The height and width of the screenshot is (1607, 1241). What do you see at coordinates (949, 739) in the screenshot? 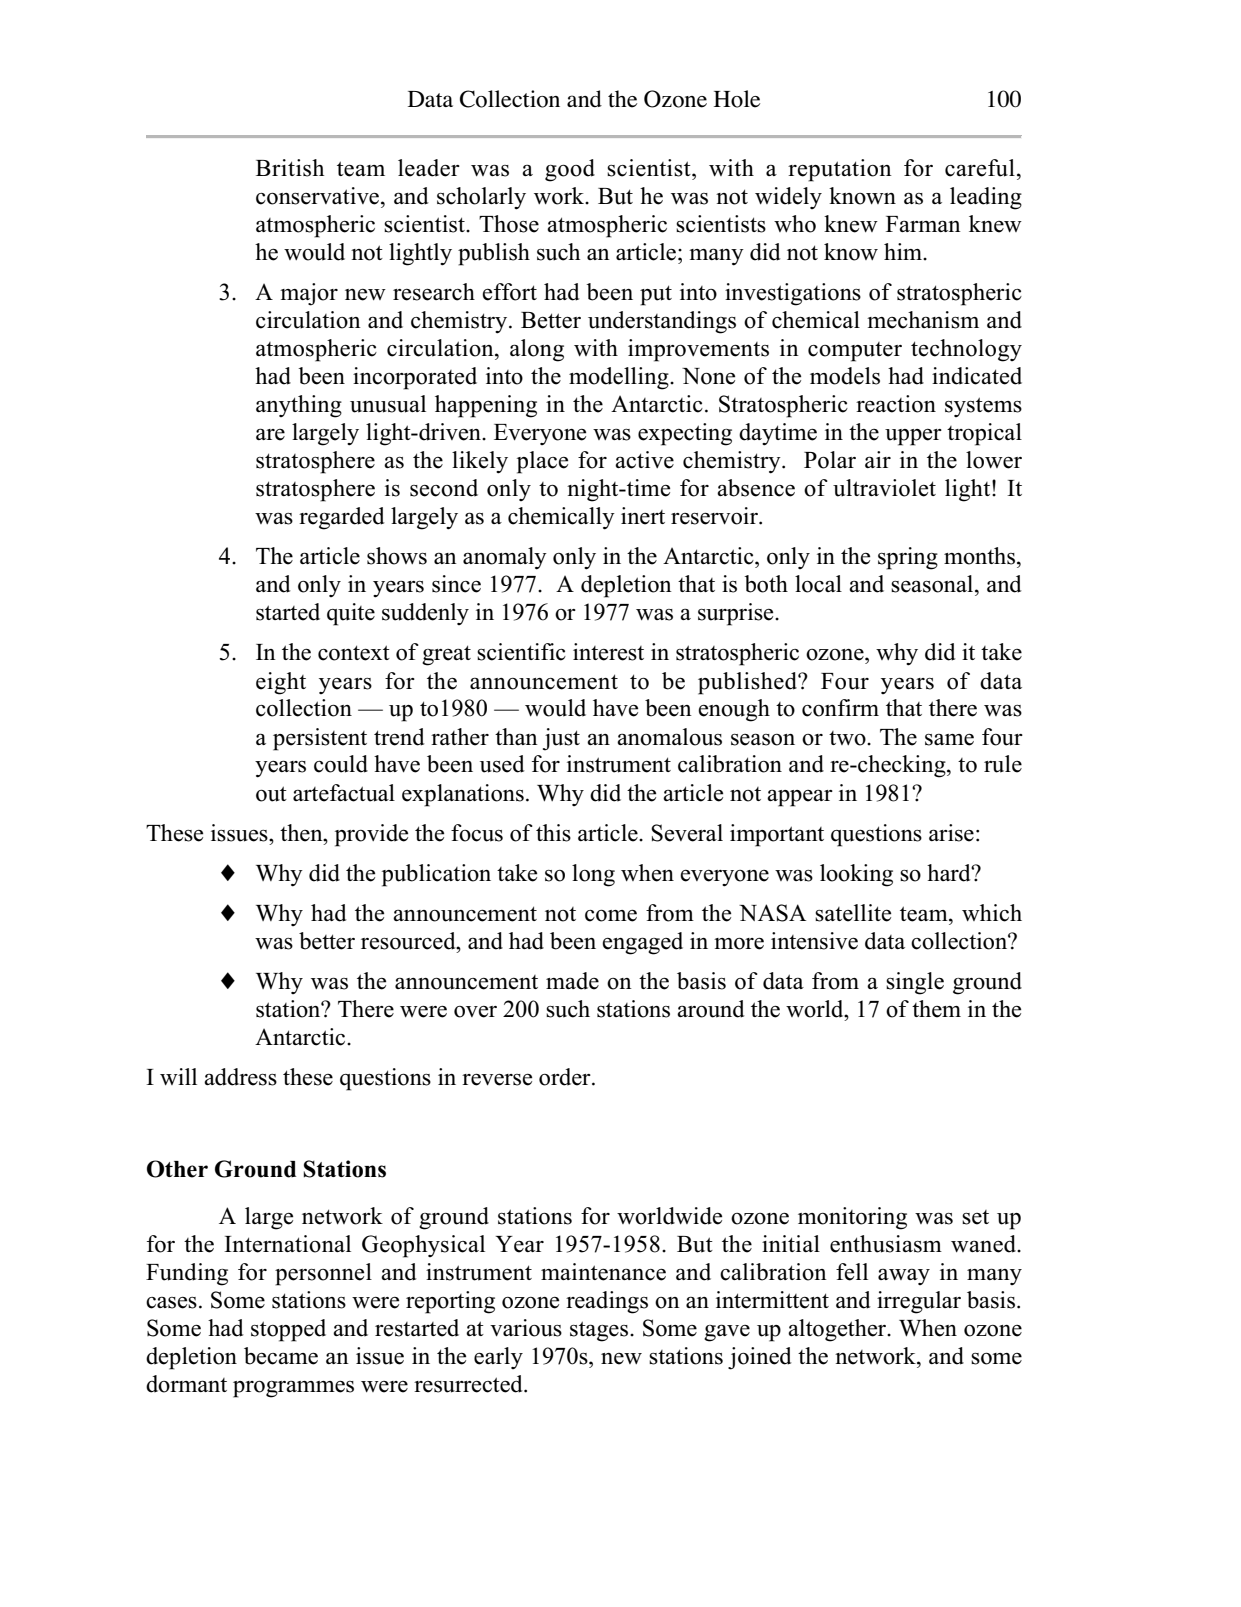
I see `same` at bounding box center [949, 739].
